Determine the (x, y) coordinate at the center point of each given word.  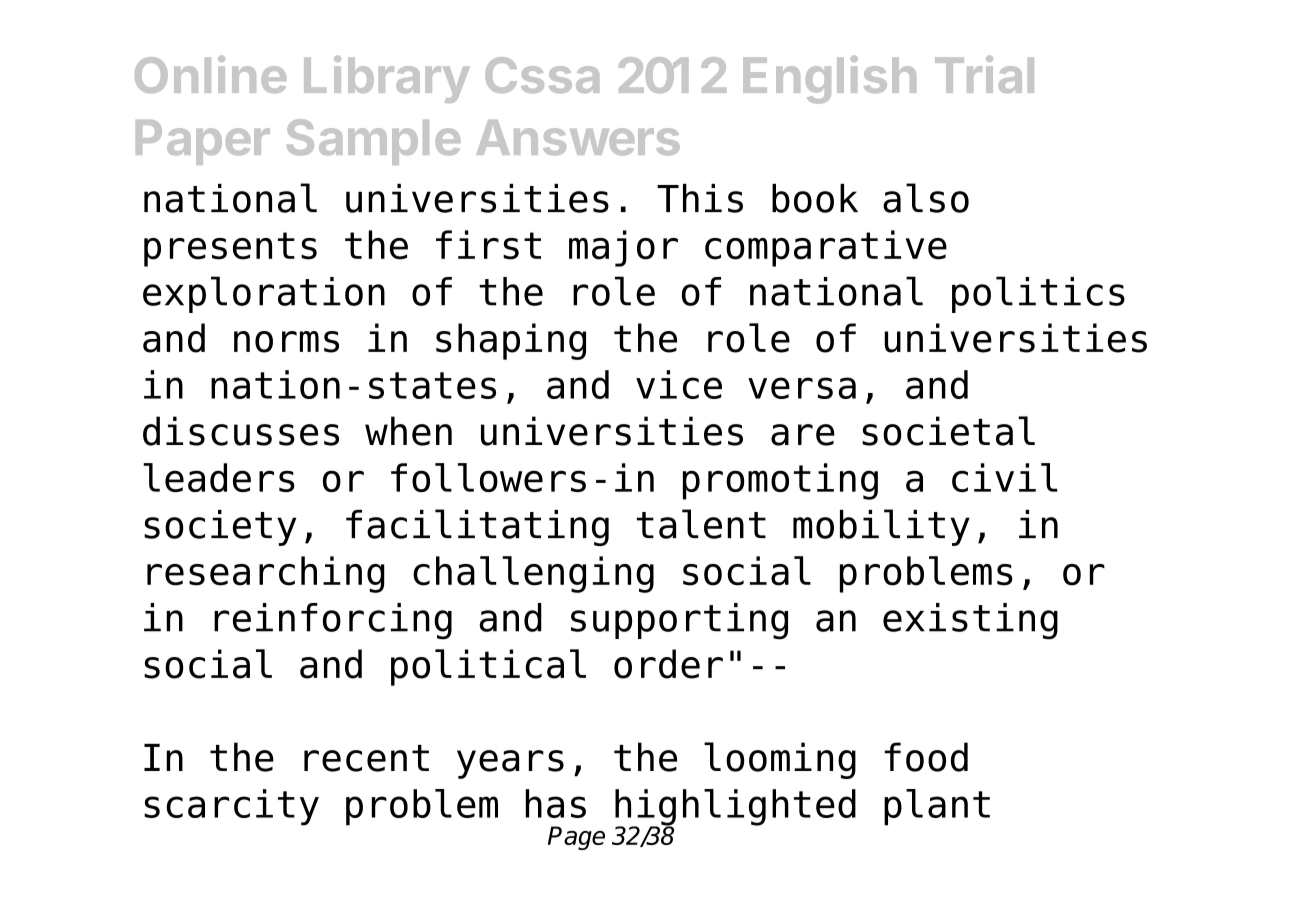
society (220, 528)
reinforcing (333, 621)
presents (230, 249)
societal (948, 431)
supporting (679, 621)
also (926, 198)
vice (679, 384)
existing (970, 621)
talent (701, 524)
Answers (578, 138)
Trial (984, 74)
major (623, 248)
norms (286, 342)
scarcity (231, 807)
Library (387, 79)
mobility (881, 527)
